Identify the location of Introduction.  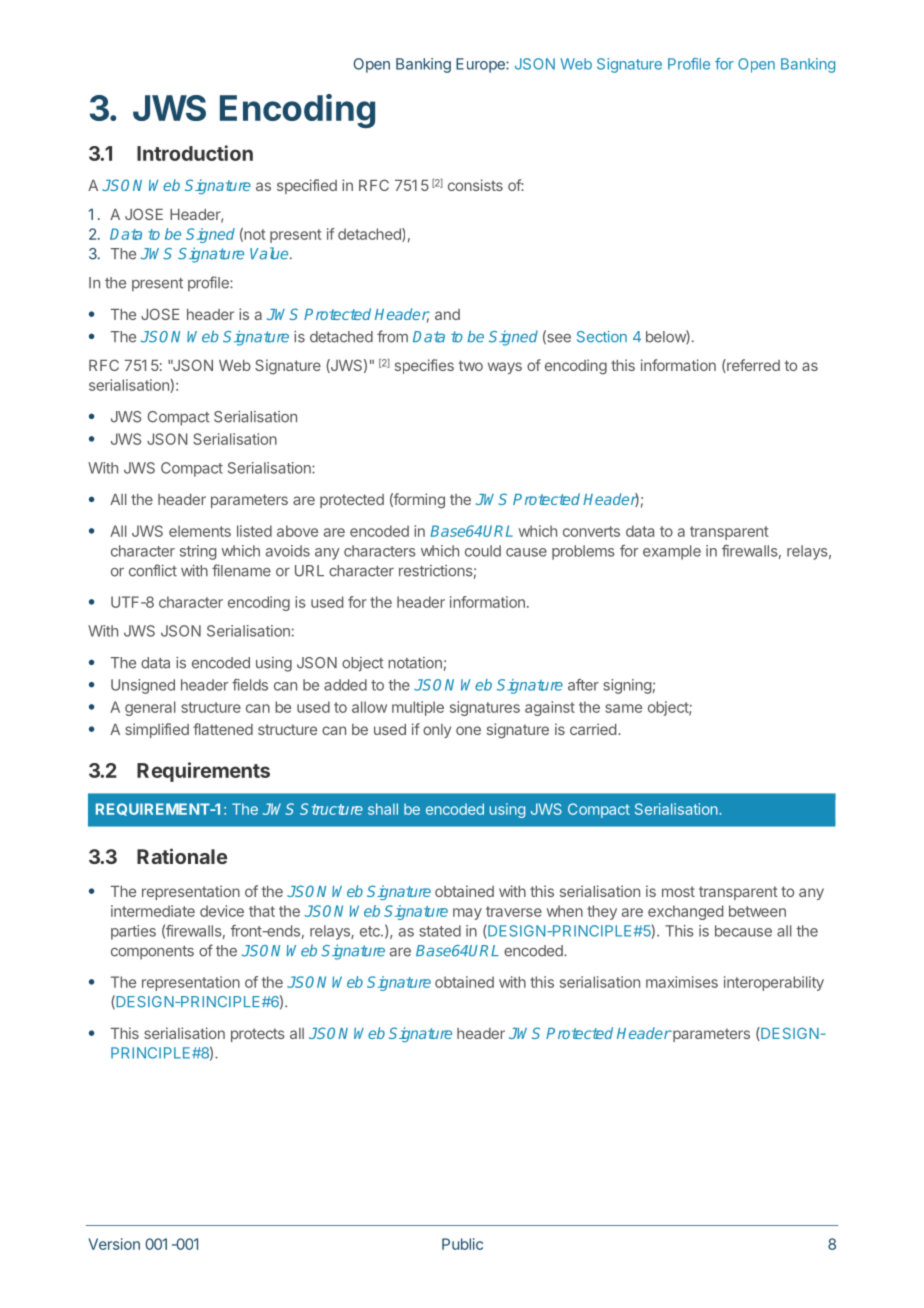
(195, 153).
